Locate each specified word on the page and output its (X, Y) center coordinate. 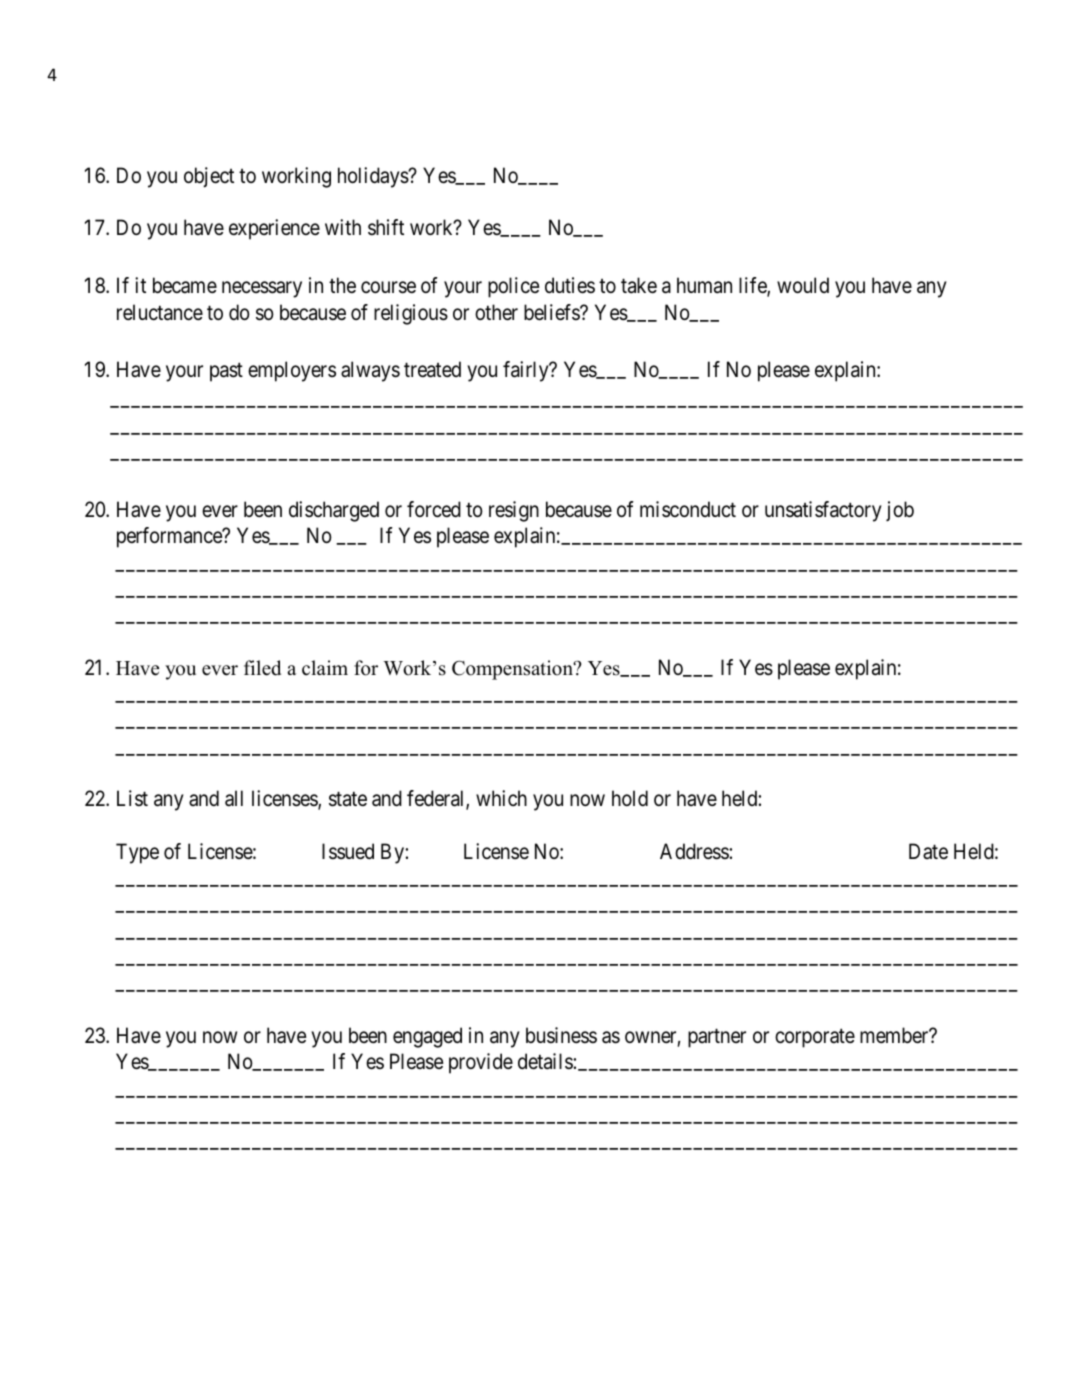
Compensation (513, 670)
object (209, 177)
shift (386, 227)
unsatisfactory (823, 511)
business (561, 1035)
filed (262, 668)
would (803, 285)
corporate (815, 1038)
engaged (427, 1037)
